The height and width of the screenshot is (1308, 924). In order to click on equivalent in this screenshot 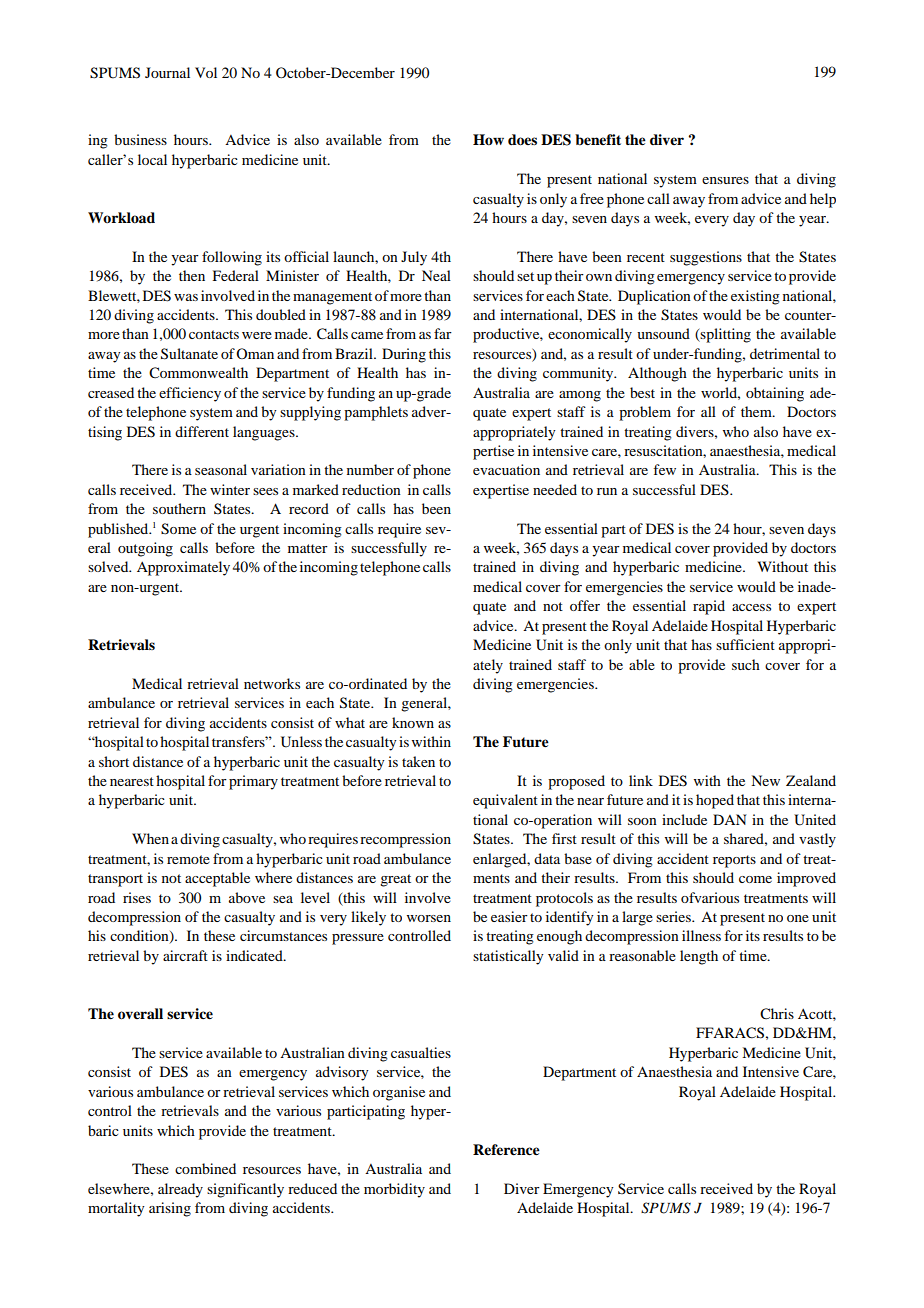, I will do `click(505, 801)`.
